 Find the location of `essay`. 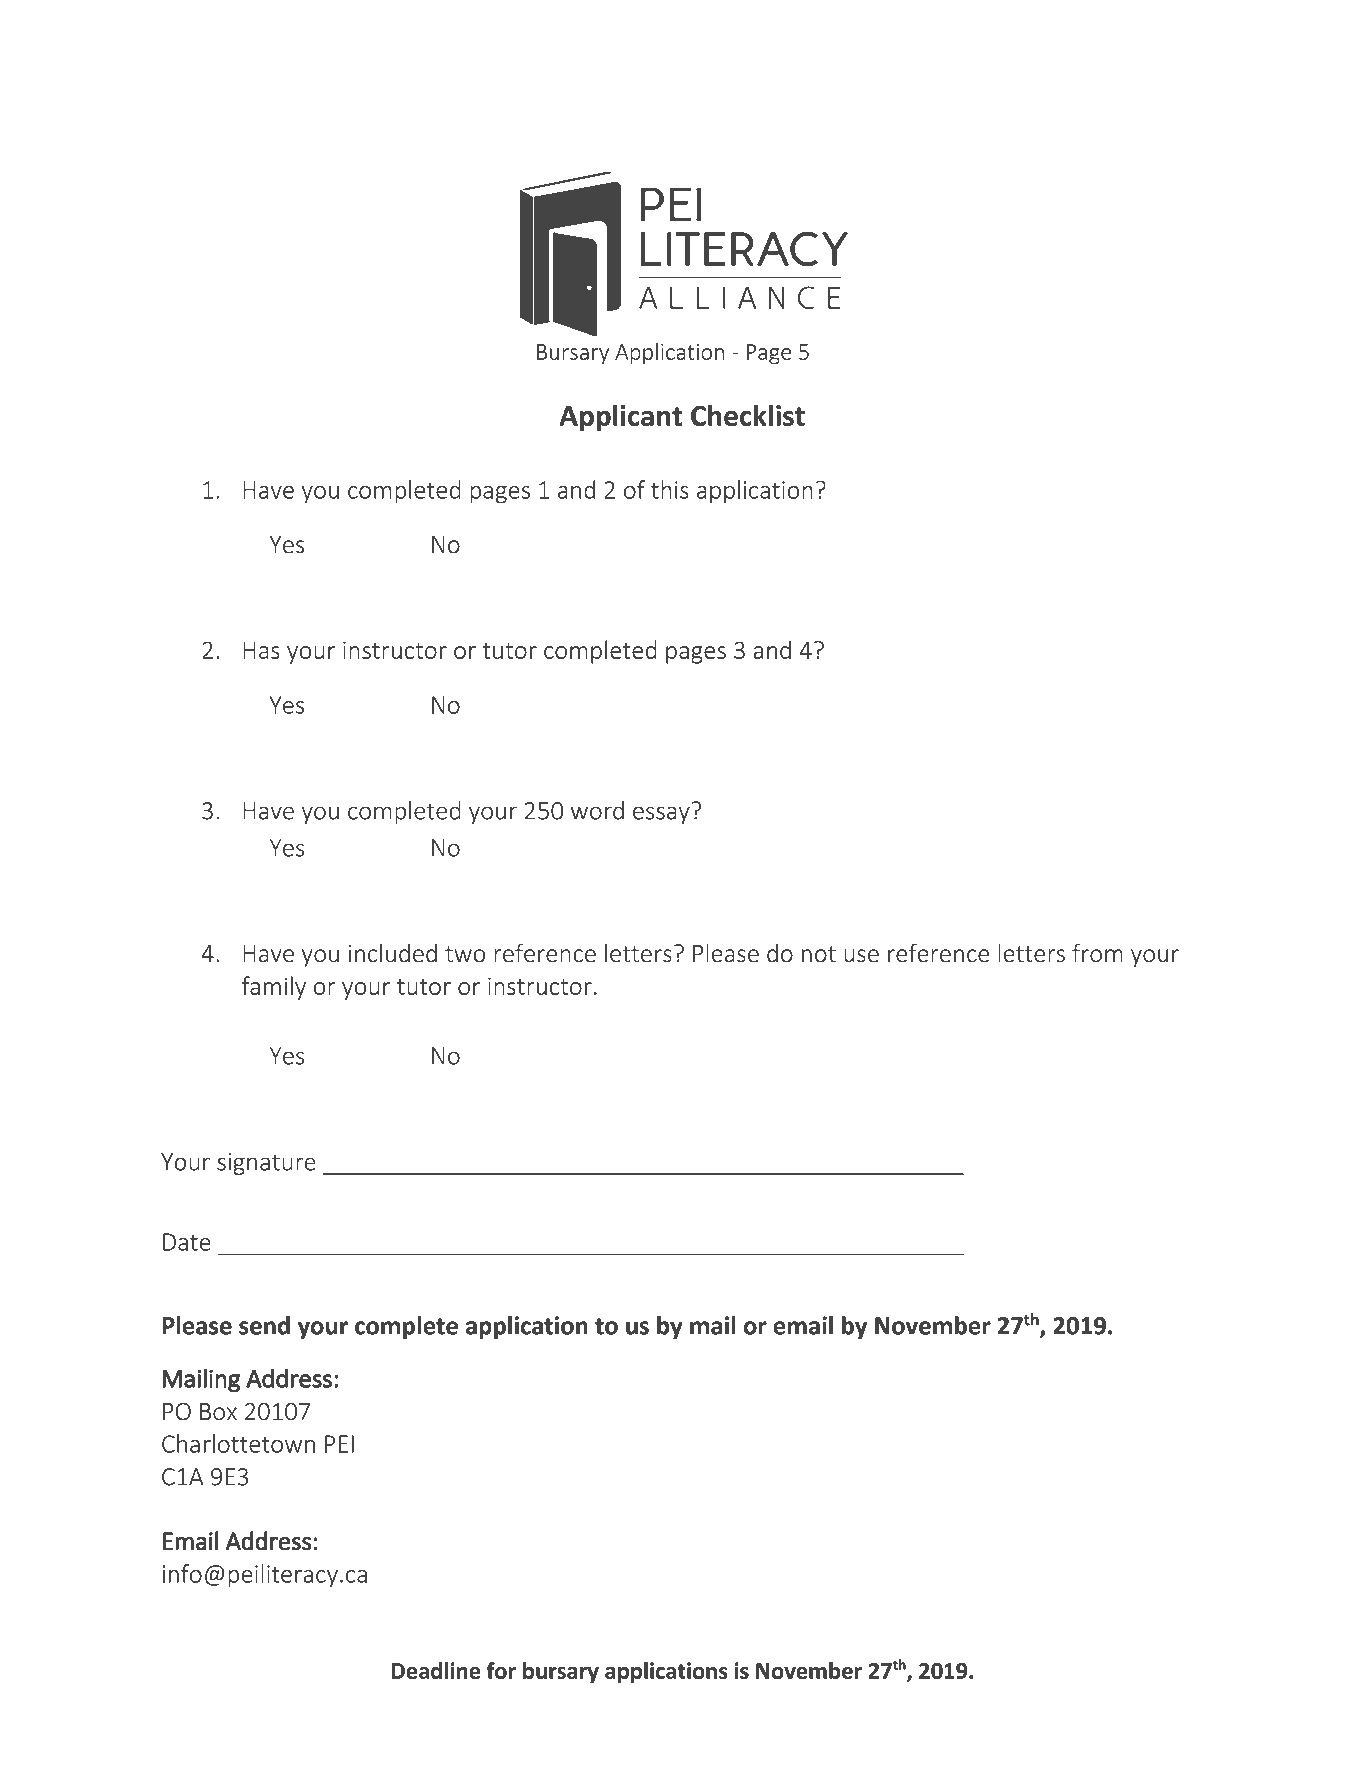

essay is located at coordinates (661, 815).
